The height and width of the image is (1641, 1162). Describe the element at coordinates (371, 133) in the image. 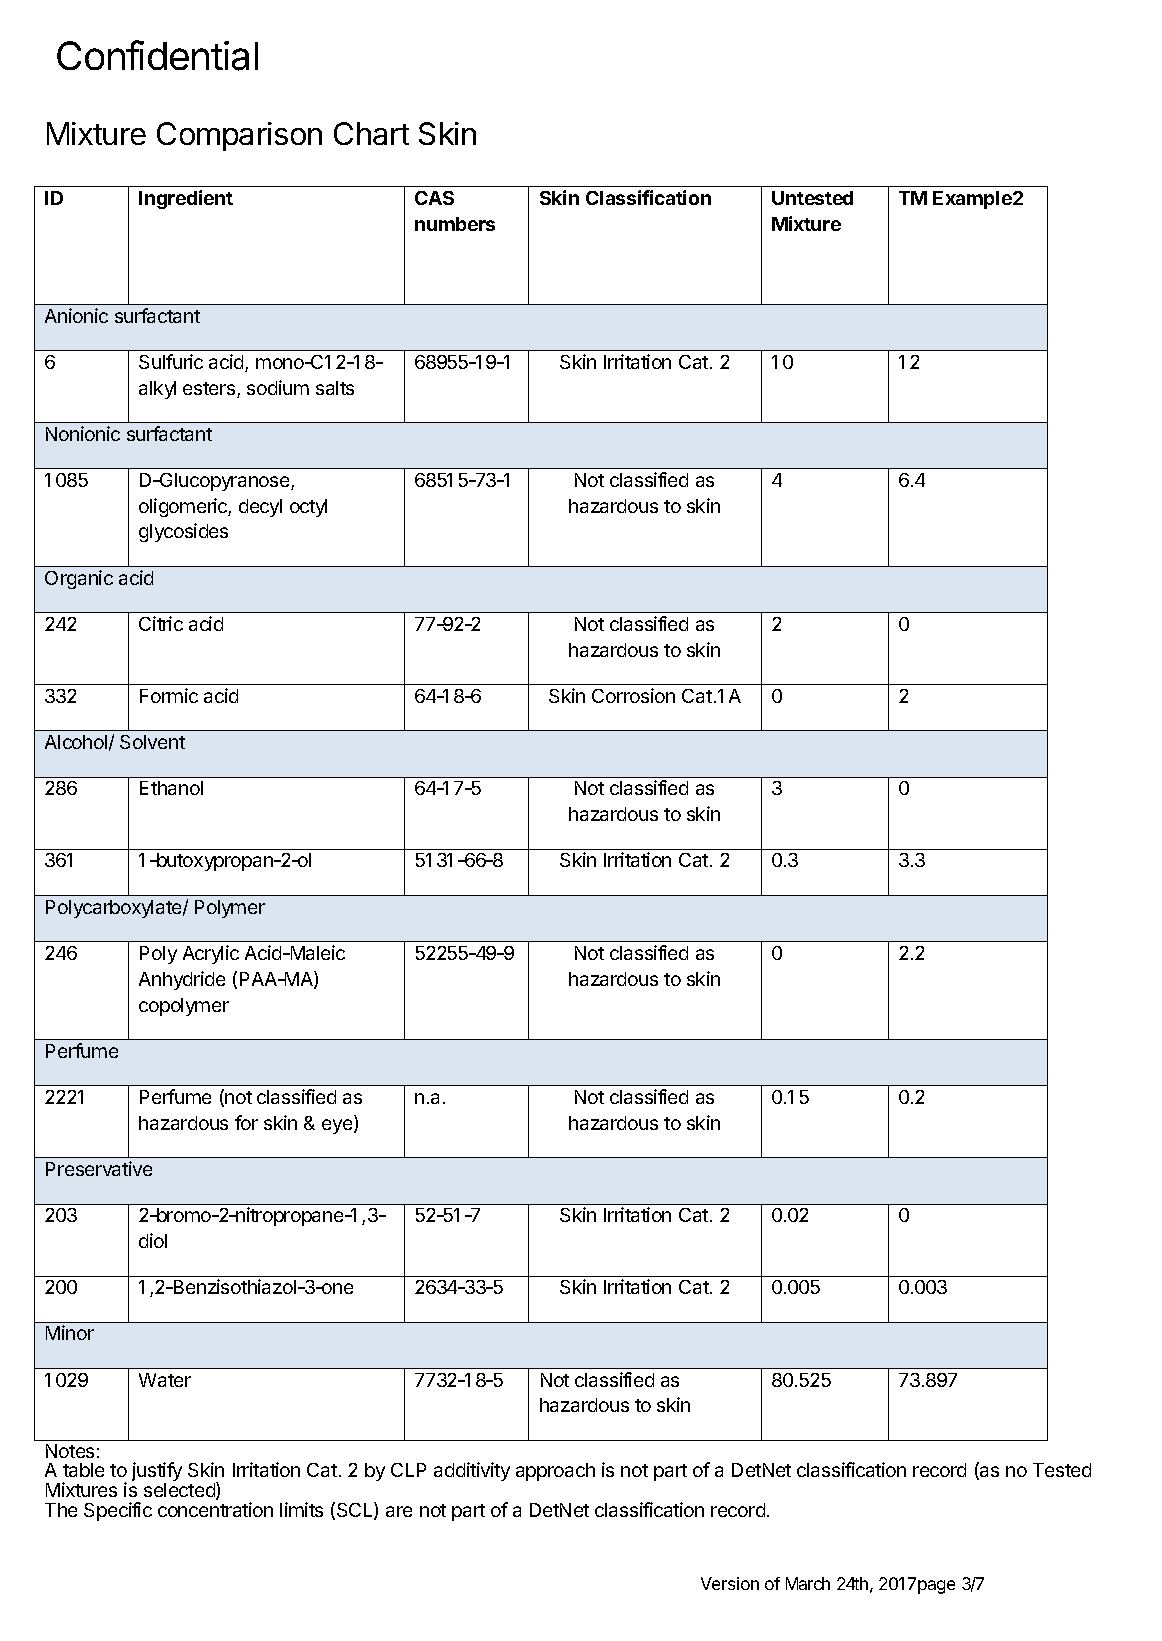

I see `Chart` at that location.
